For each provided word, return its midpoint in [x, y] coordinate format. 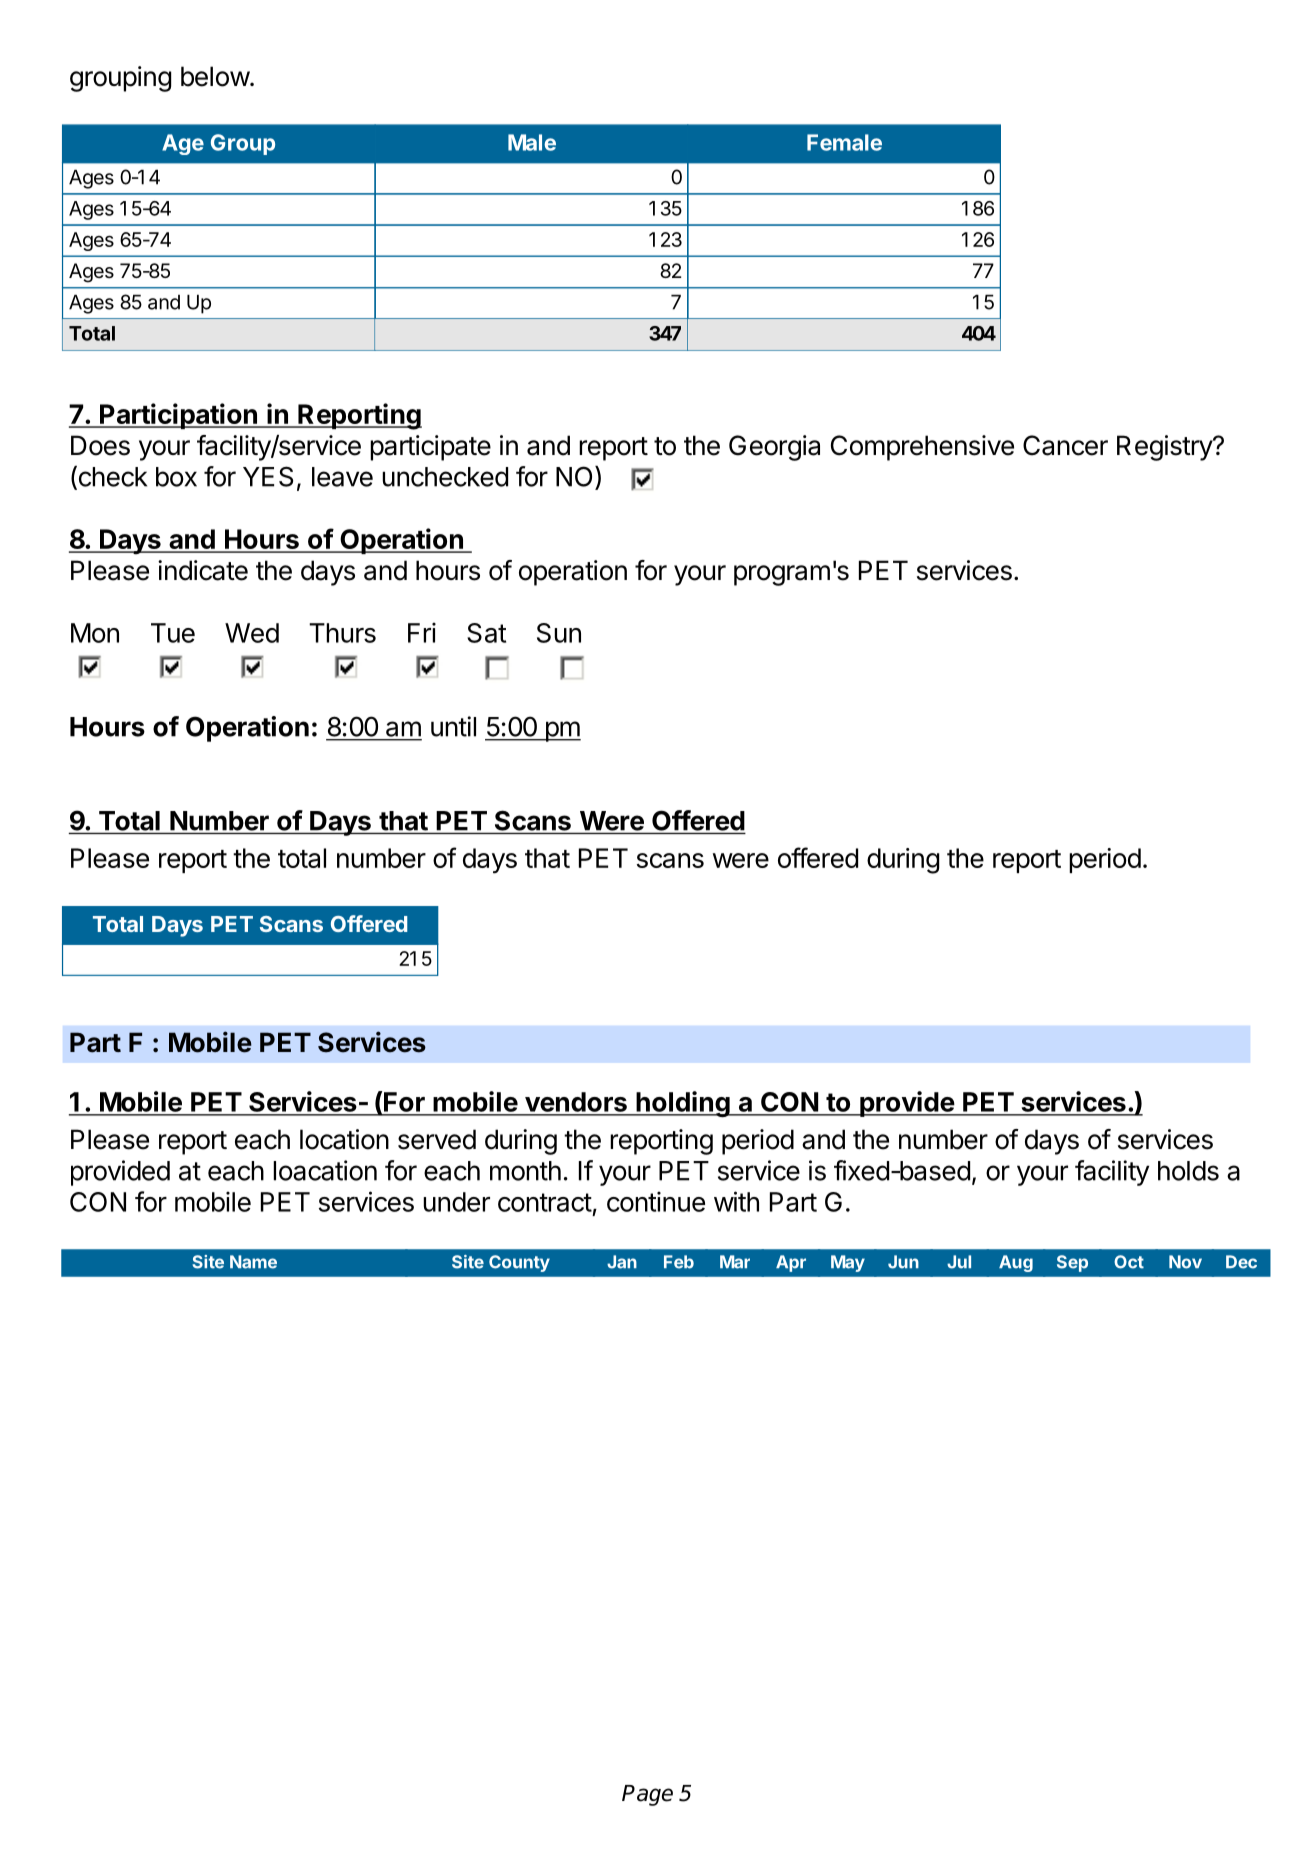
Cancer [1065, 445]
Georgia [774, 448]
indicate [203, 570]
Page [647, 1795]
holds [1188, 1171]
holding [683, 1104]
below [215, 76]
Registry [1165, 448]
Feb [679, 1262]
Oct [1129, 1262]
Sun [559, 633]
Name [253, 1262]
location [344, 1139]
